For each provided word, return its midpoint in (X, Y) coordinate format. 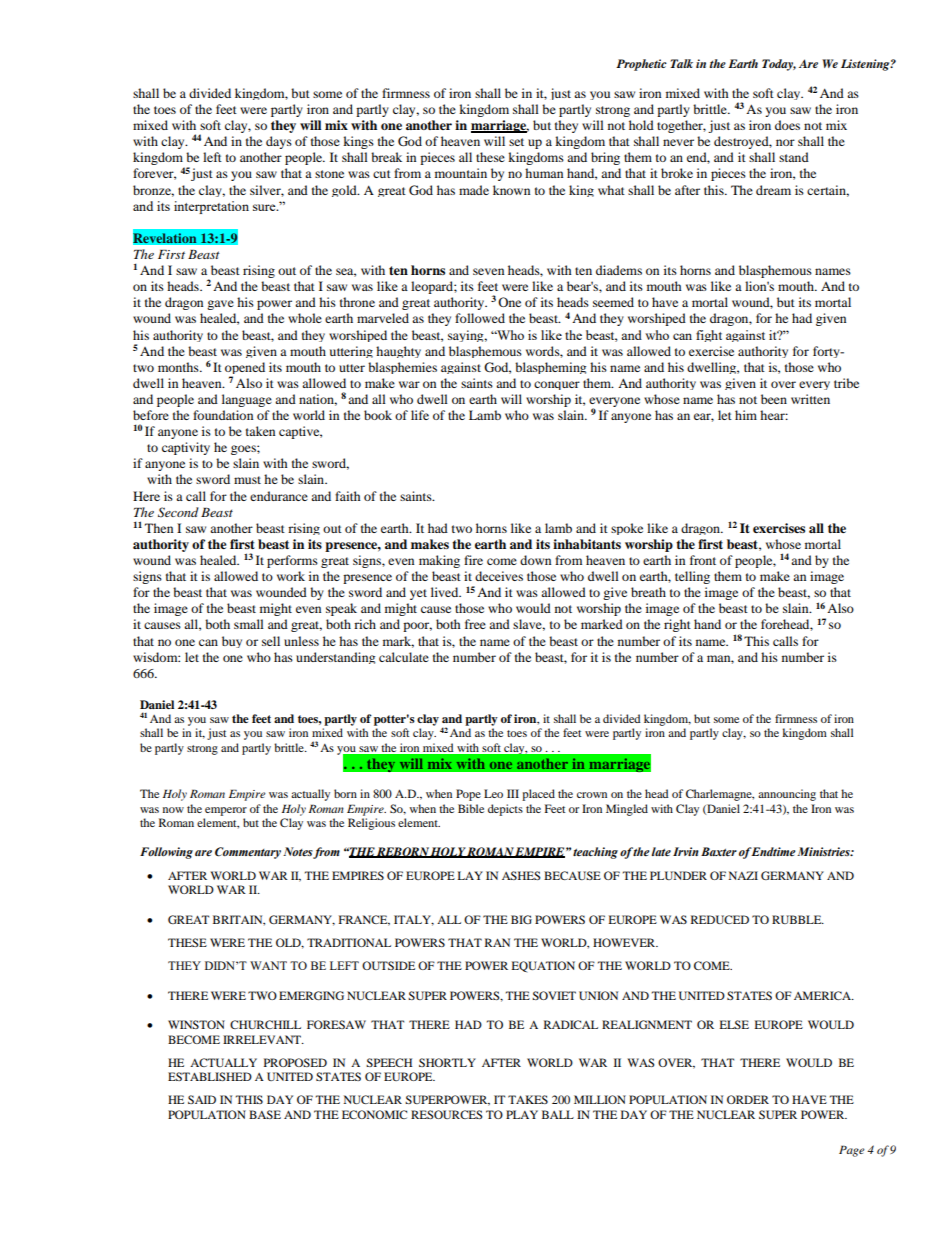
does (787, 125)
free (475, 624)
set (516, 142)
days (279, 142)
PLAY (522, 1114)
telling (692, 577)
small (249, 624)
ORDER (748, 1099)
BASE (265, 1114)
